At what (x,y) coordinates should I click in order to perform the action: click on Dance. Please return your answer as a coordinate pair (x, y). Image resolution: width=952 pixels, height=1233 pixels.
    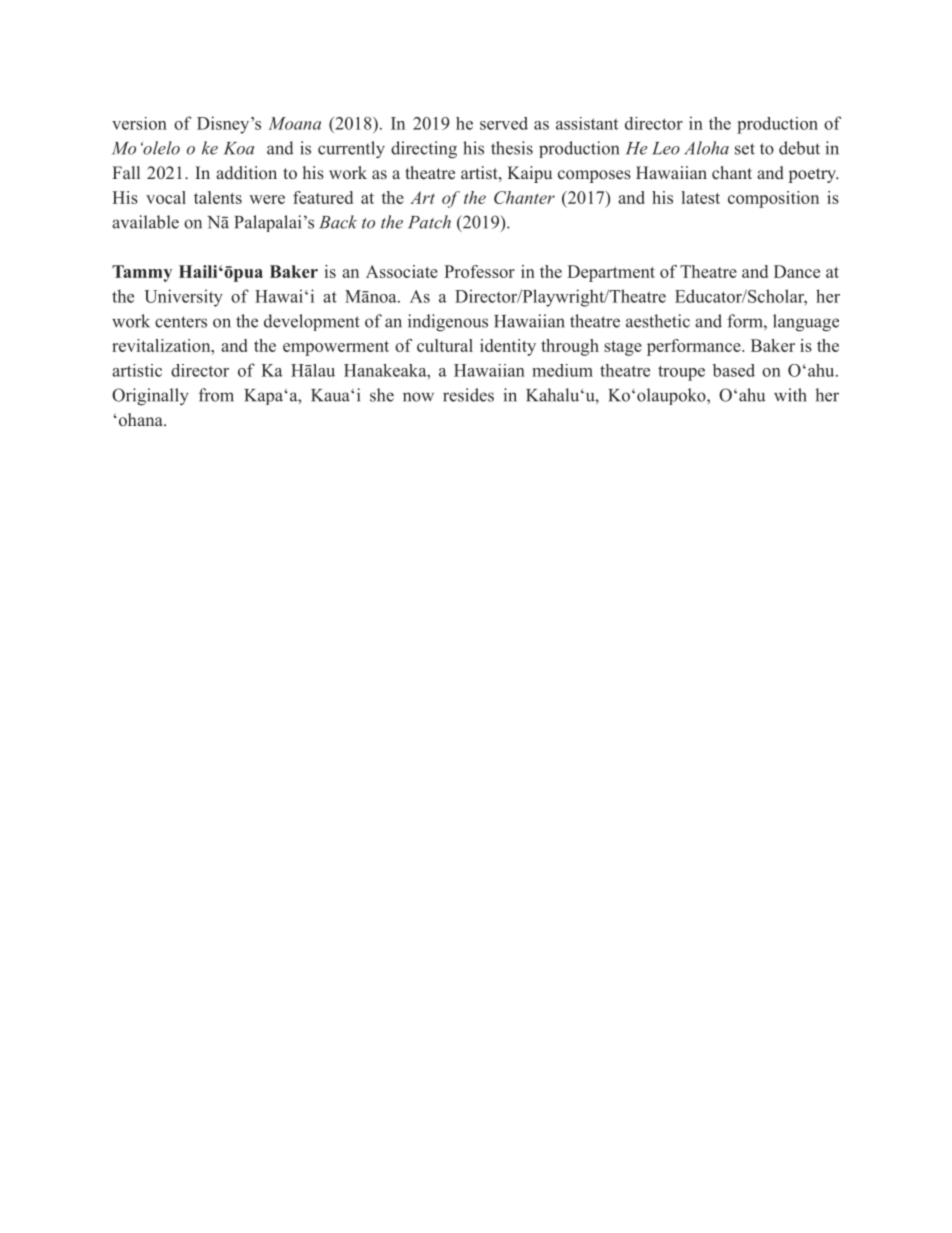
    Looking at the image, I should click on (797, 271).
